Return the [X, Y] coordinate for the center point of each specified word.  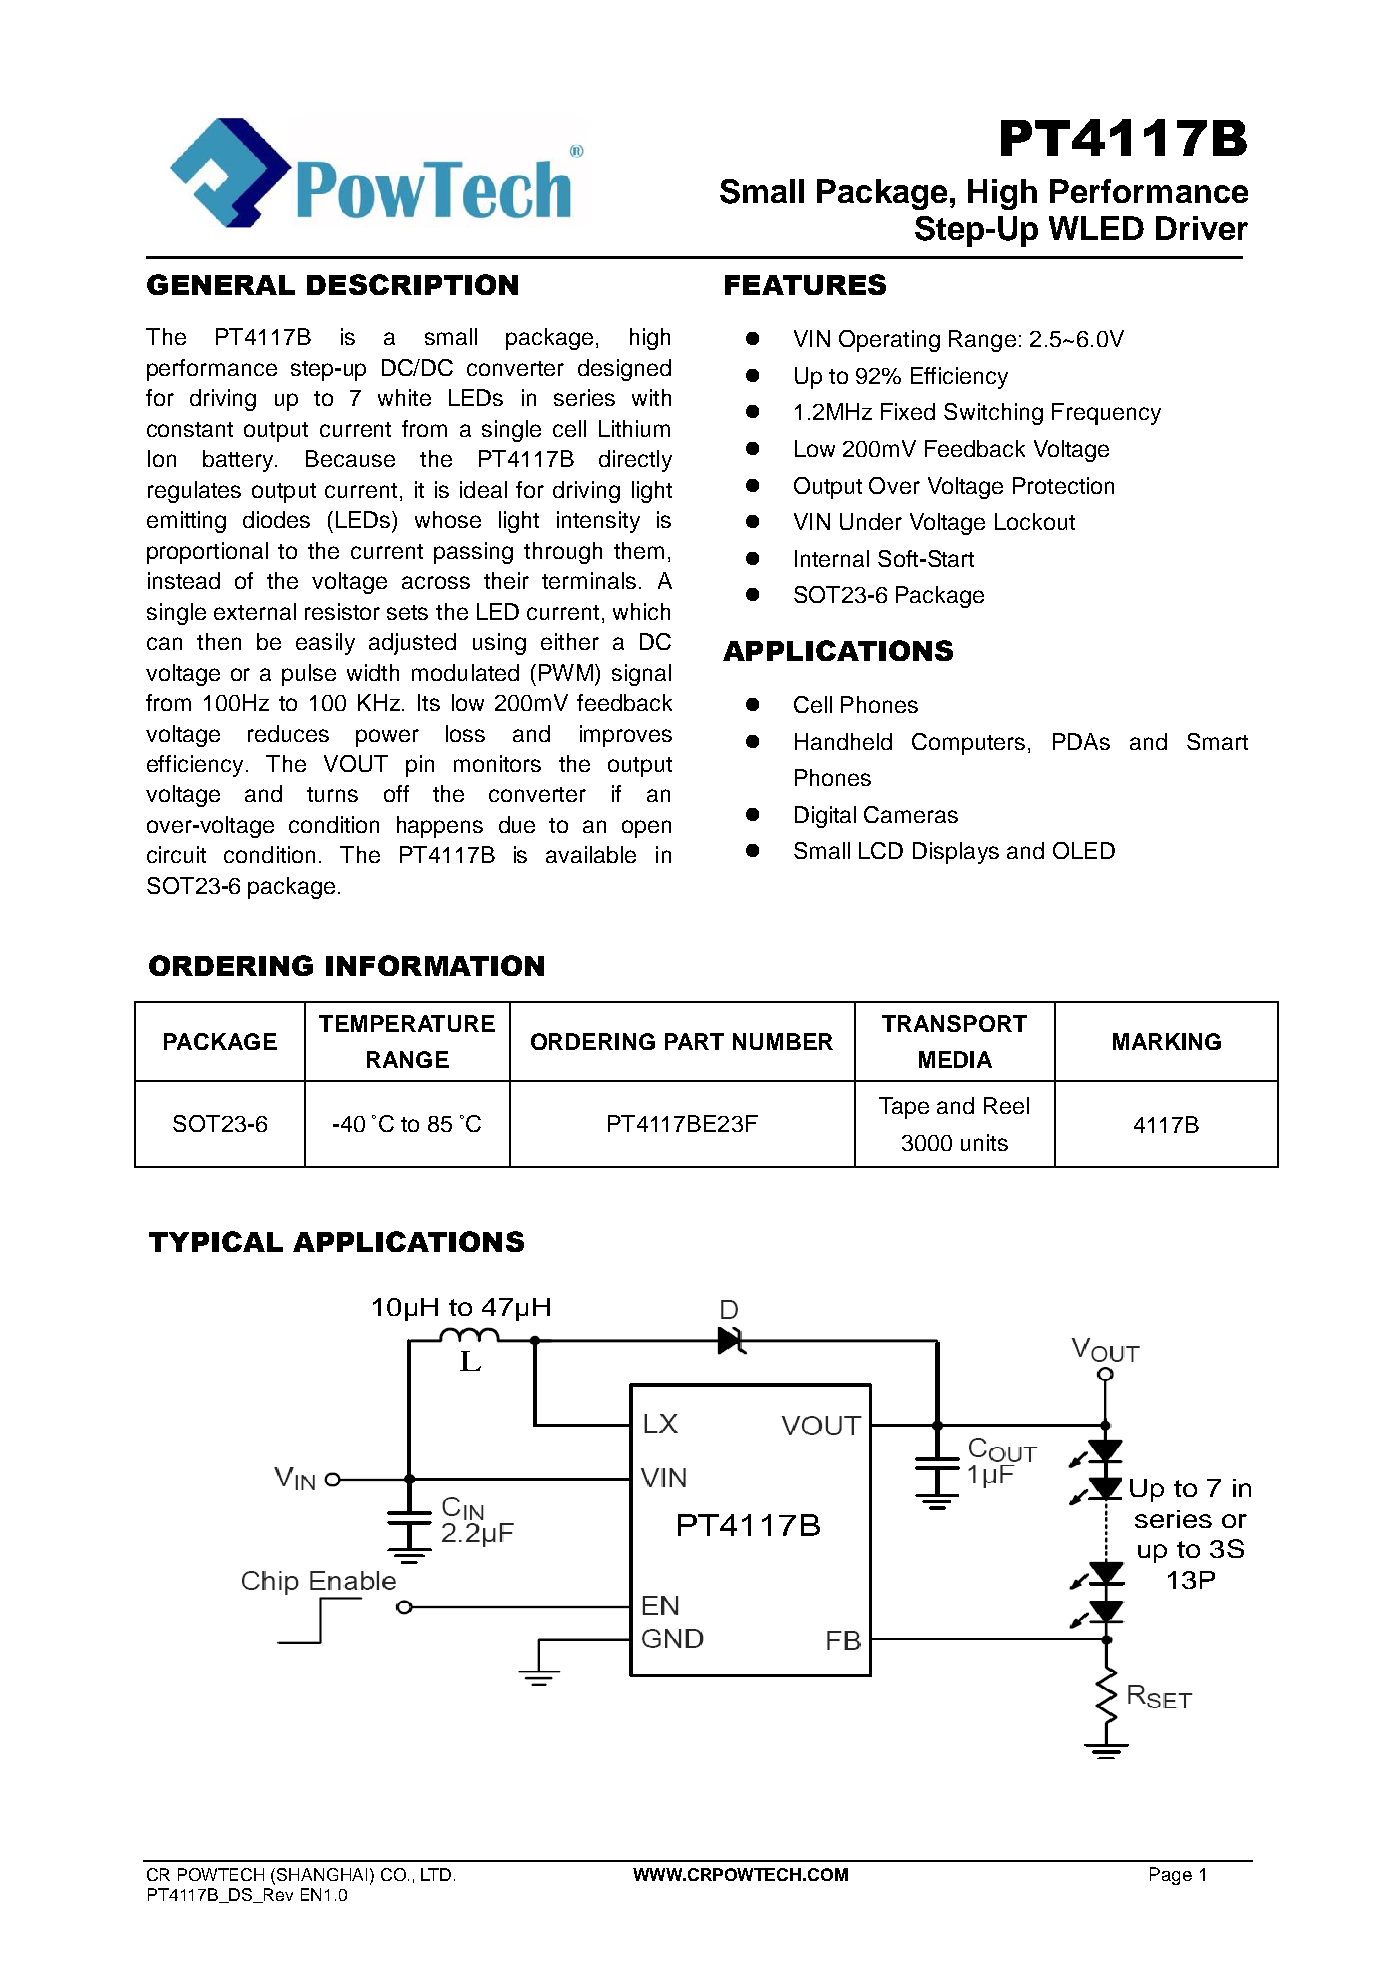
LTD [436, 1874]
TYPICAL [216, 1241]
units [984, 1142]
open [646, 829]
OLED [1084, 850]
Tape [904, 1108]
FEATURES [805, 284]
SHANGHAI [322, 1874]
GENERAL [221, 284]
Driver [1202, 228]
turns [332, 794]
